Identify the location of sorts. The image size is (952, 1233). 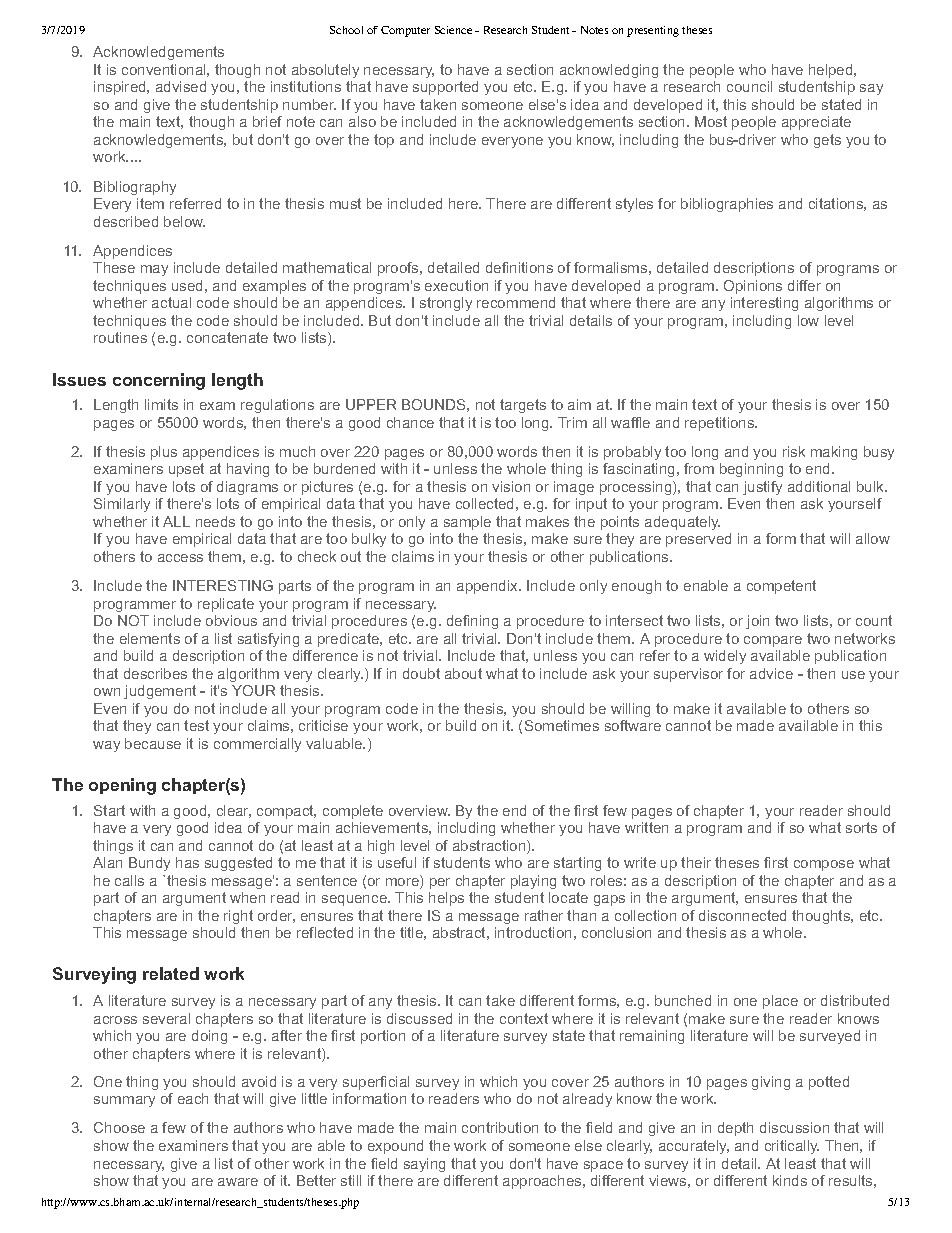
(861, 827).
